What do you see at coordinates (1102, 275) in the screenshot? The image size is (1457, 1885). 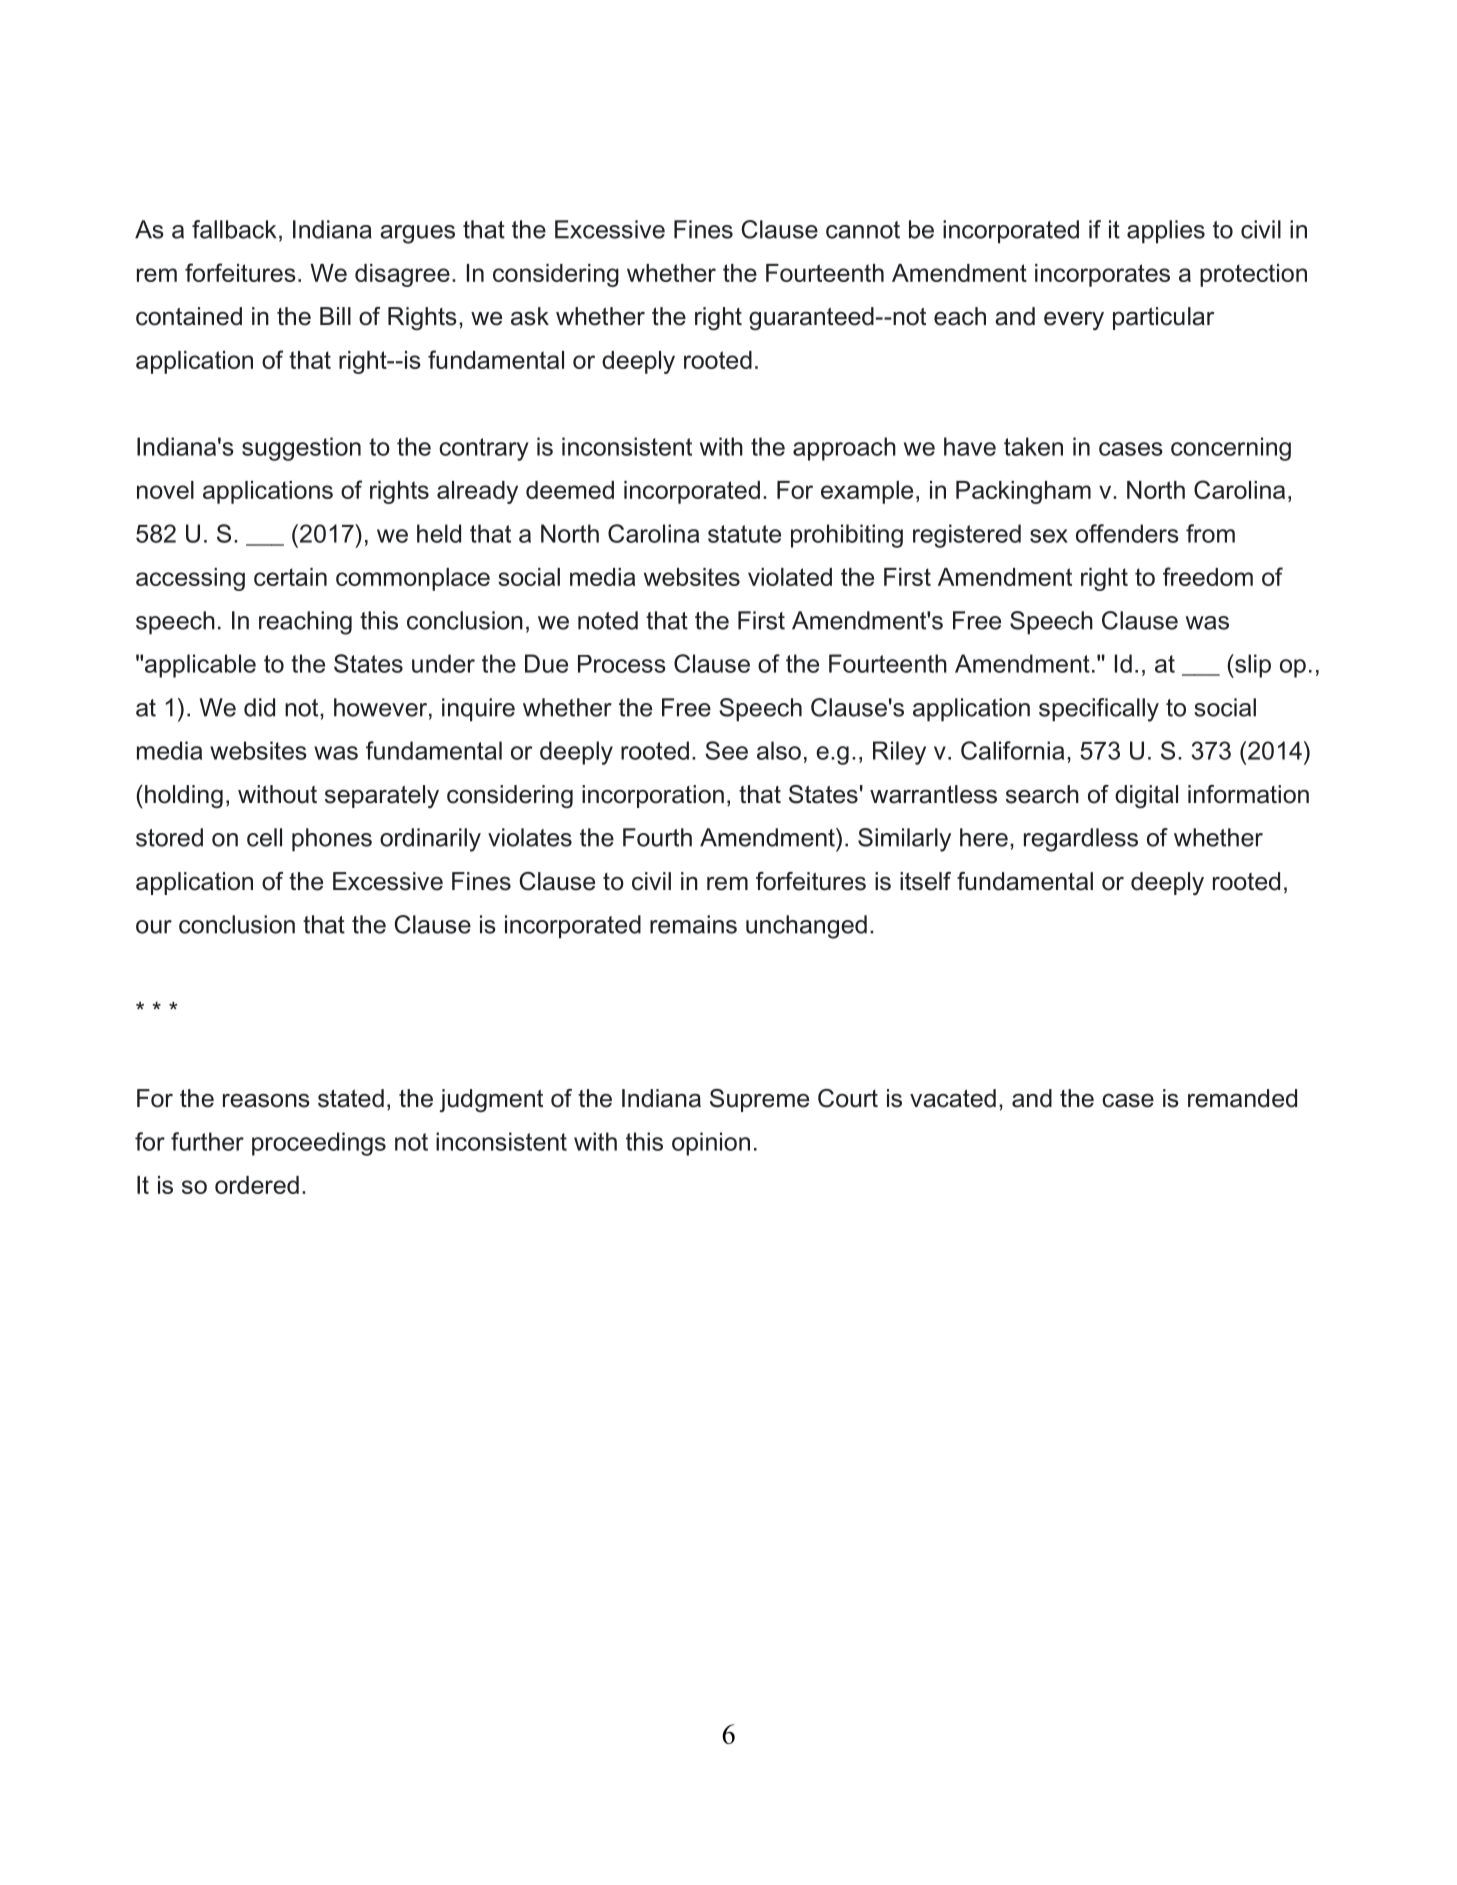 I see `incorporates` at bounding box center [1102, 275].
